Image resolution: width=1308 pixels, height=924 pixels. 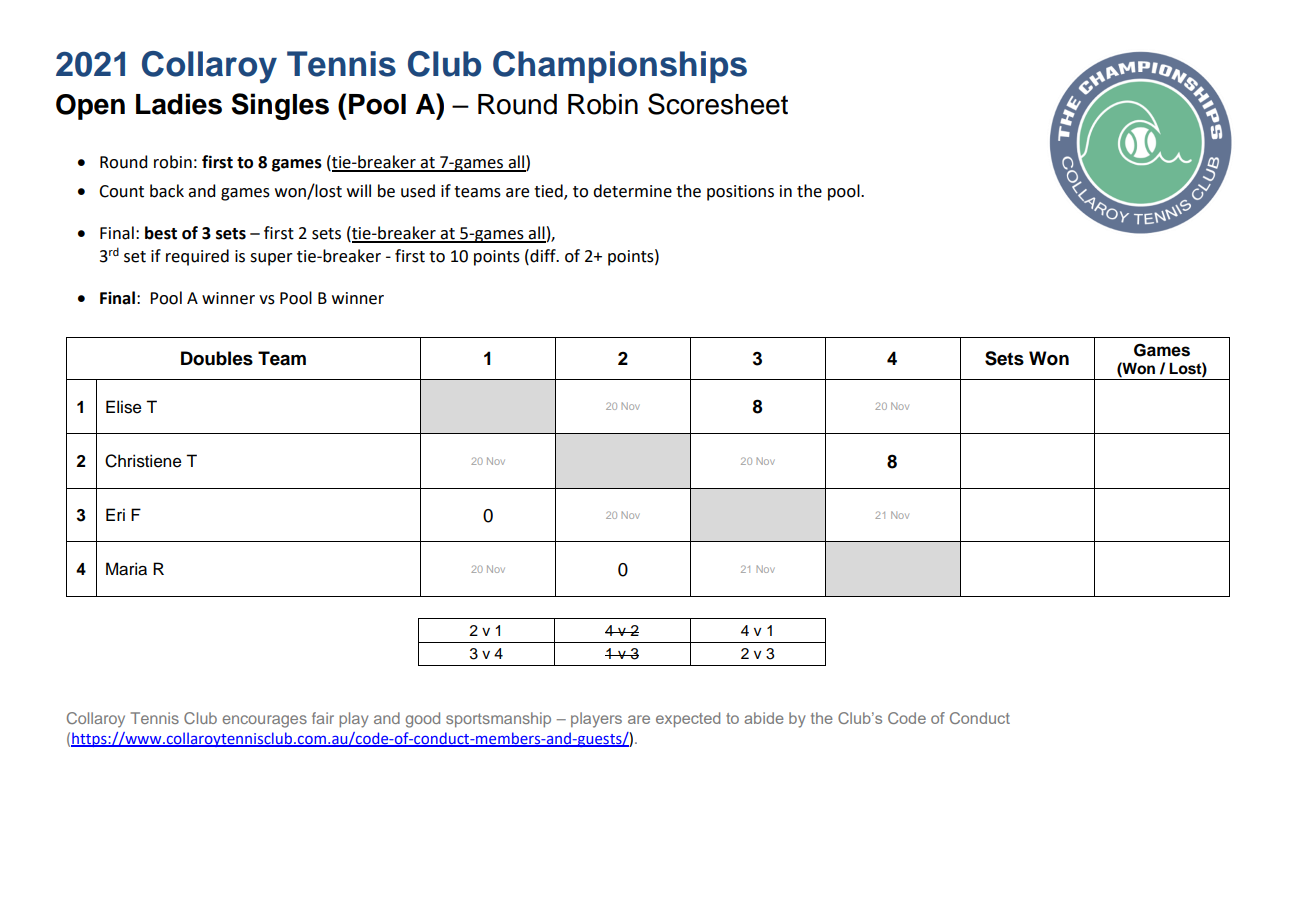 What do you see at coordinates (740, 193) in the screenshot?
I see `positions` at bounding box center [740, 193].
